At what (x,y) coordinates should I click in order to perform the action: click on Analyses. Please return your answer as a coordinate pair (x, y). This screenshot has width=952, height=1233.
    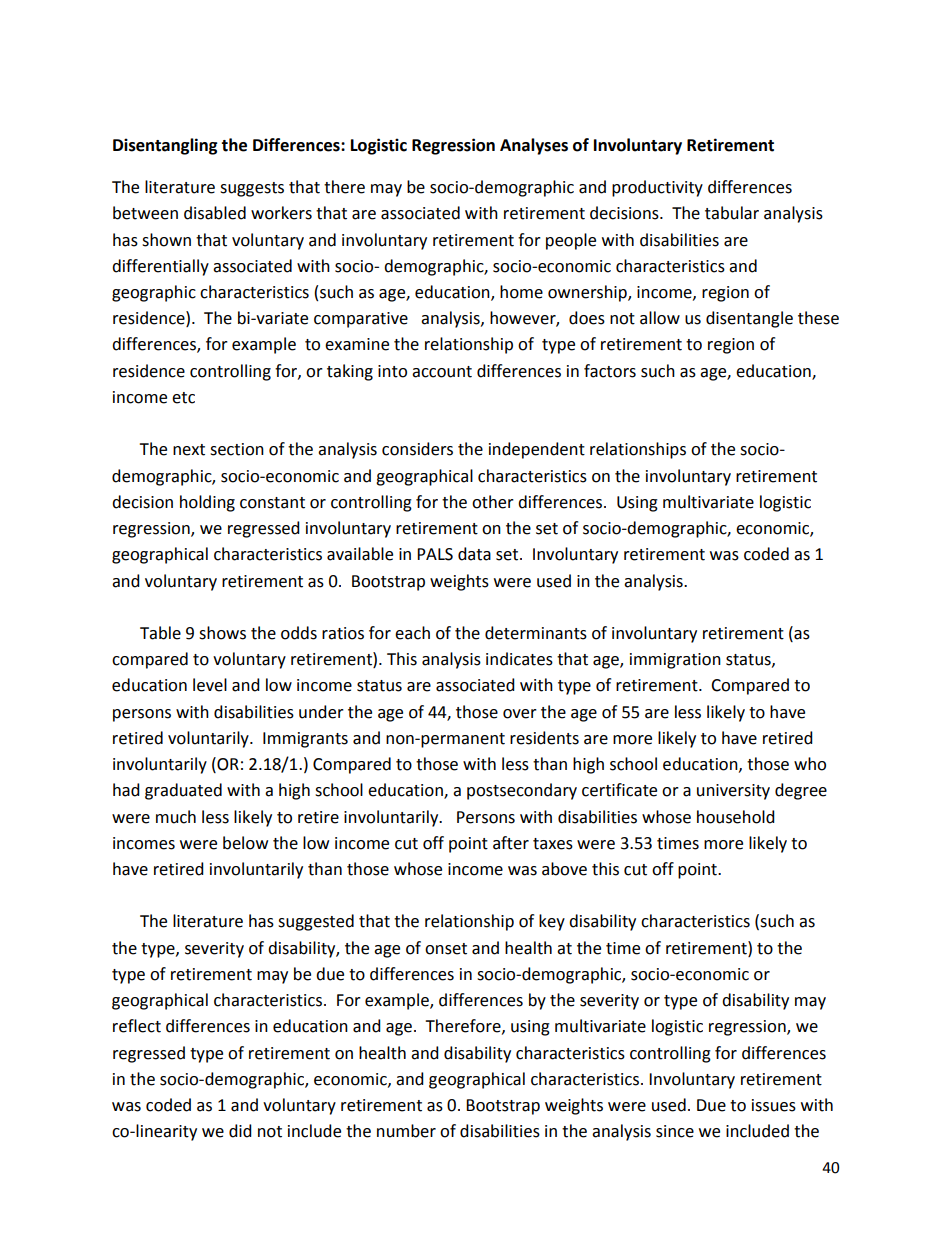
    Looking at the image, I should click on (534, 146).
